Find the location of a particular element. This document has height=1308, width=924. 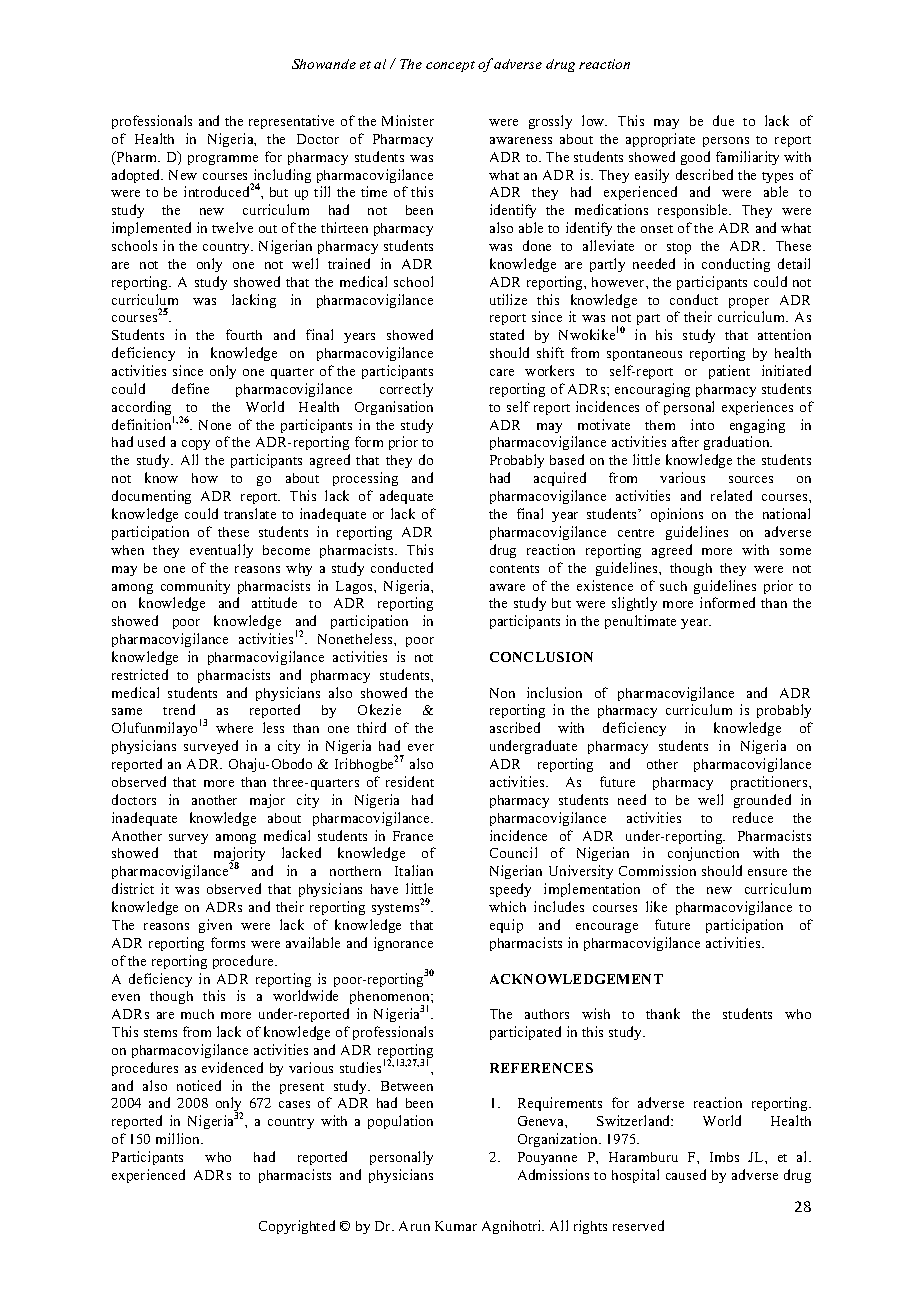

concept is located at coordinates (450, 66).
